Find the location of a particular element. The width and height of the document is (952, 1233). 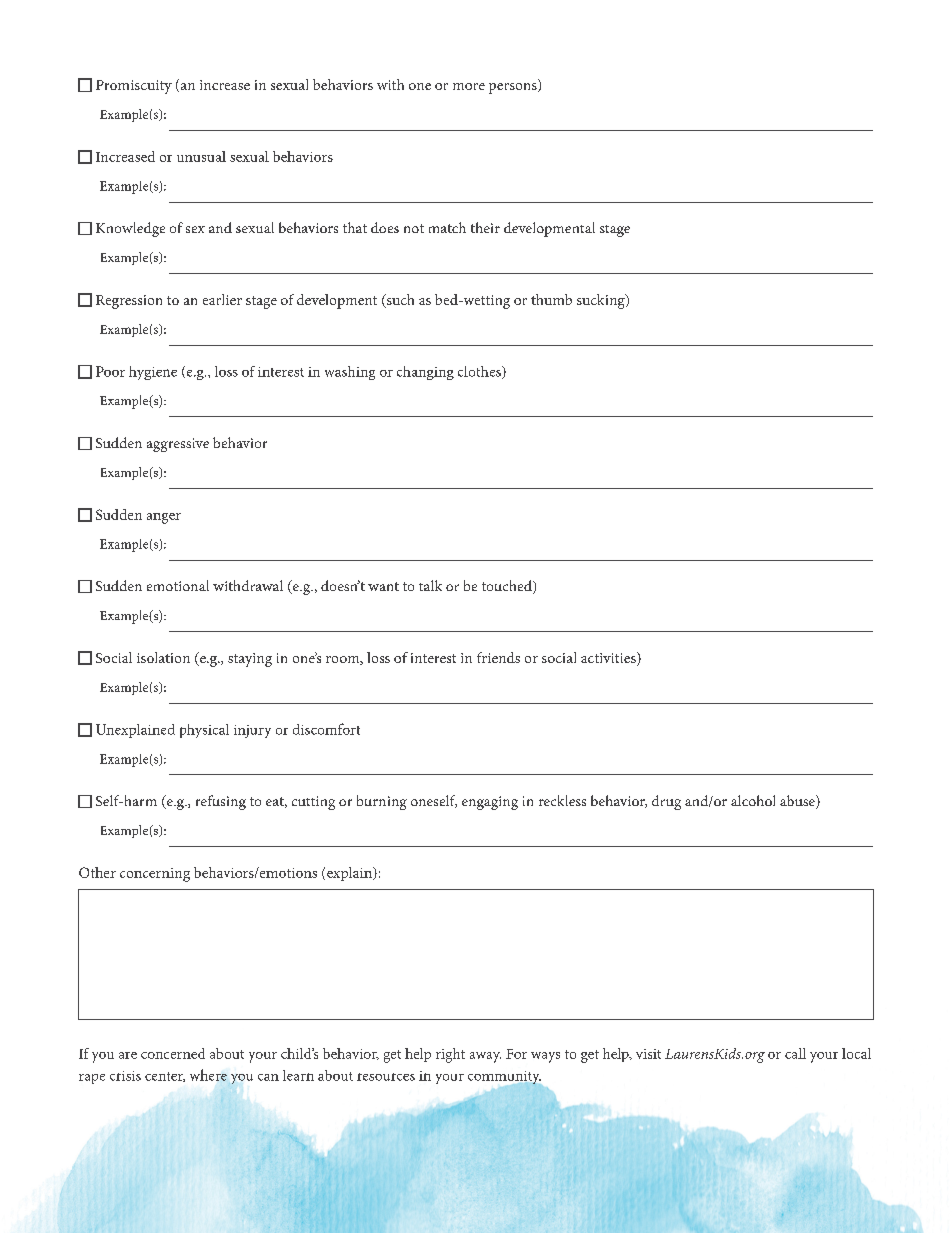

touched is located at coordinates (508, 587).
